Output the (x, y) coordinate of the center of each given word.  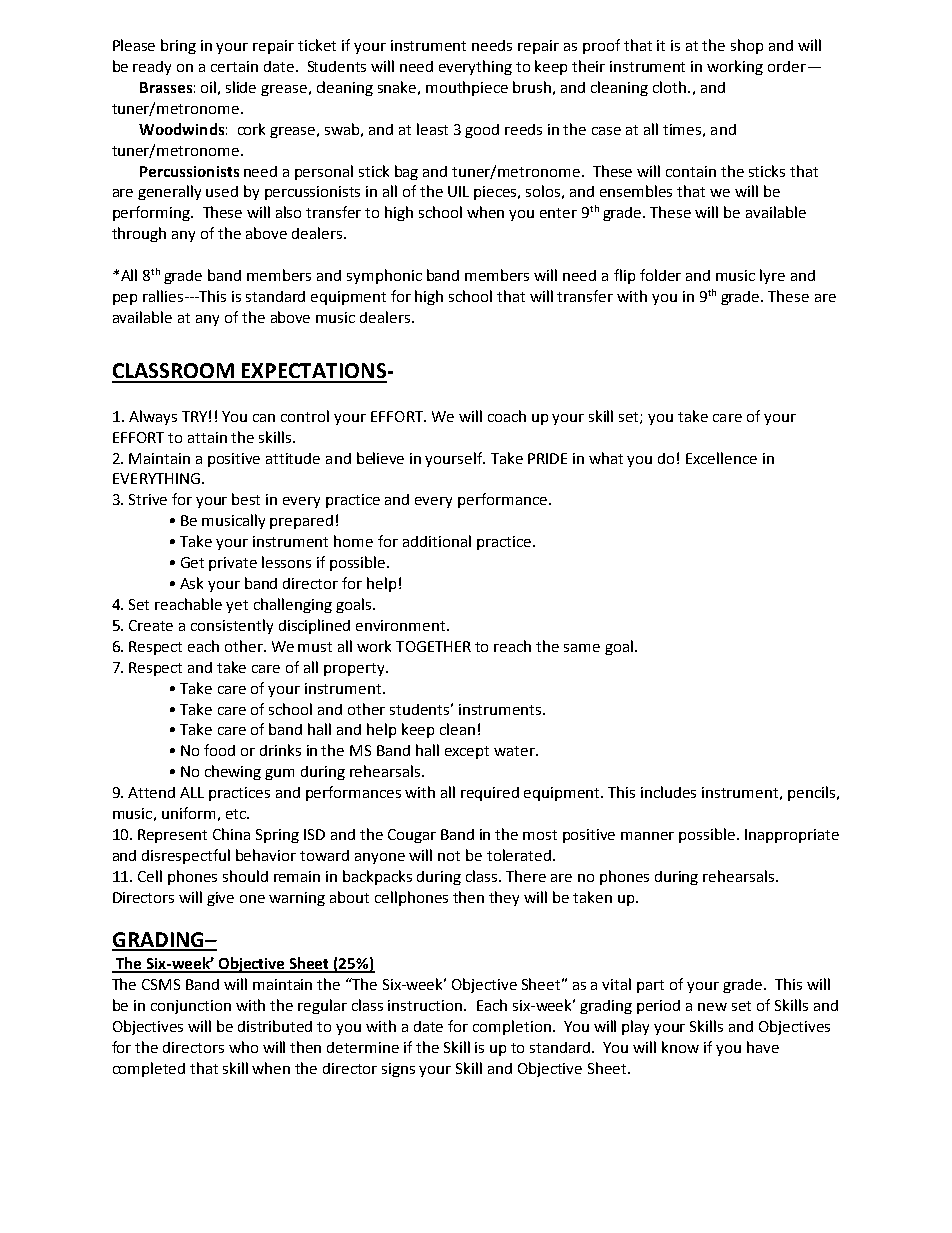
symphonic (384, 276)
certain (234, 66)
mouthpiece (467, 88)
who (243, 1047)
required (490, 794)
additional (437, 541)
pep (125, 299)
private (233, 564)
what (606, 458)
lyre (772, 276)
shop (747, 46)
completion (512, 1027)
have (763, 1047)
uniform (188, 813)
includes (668, 792)
